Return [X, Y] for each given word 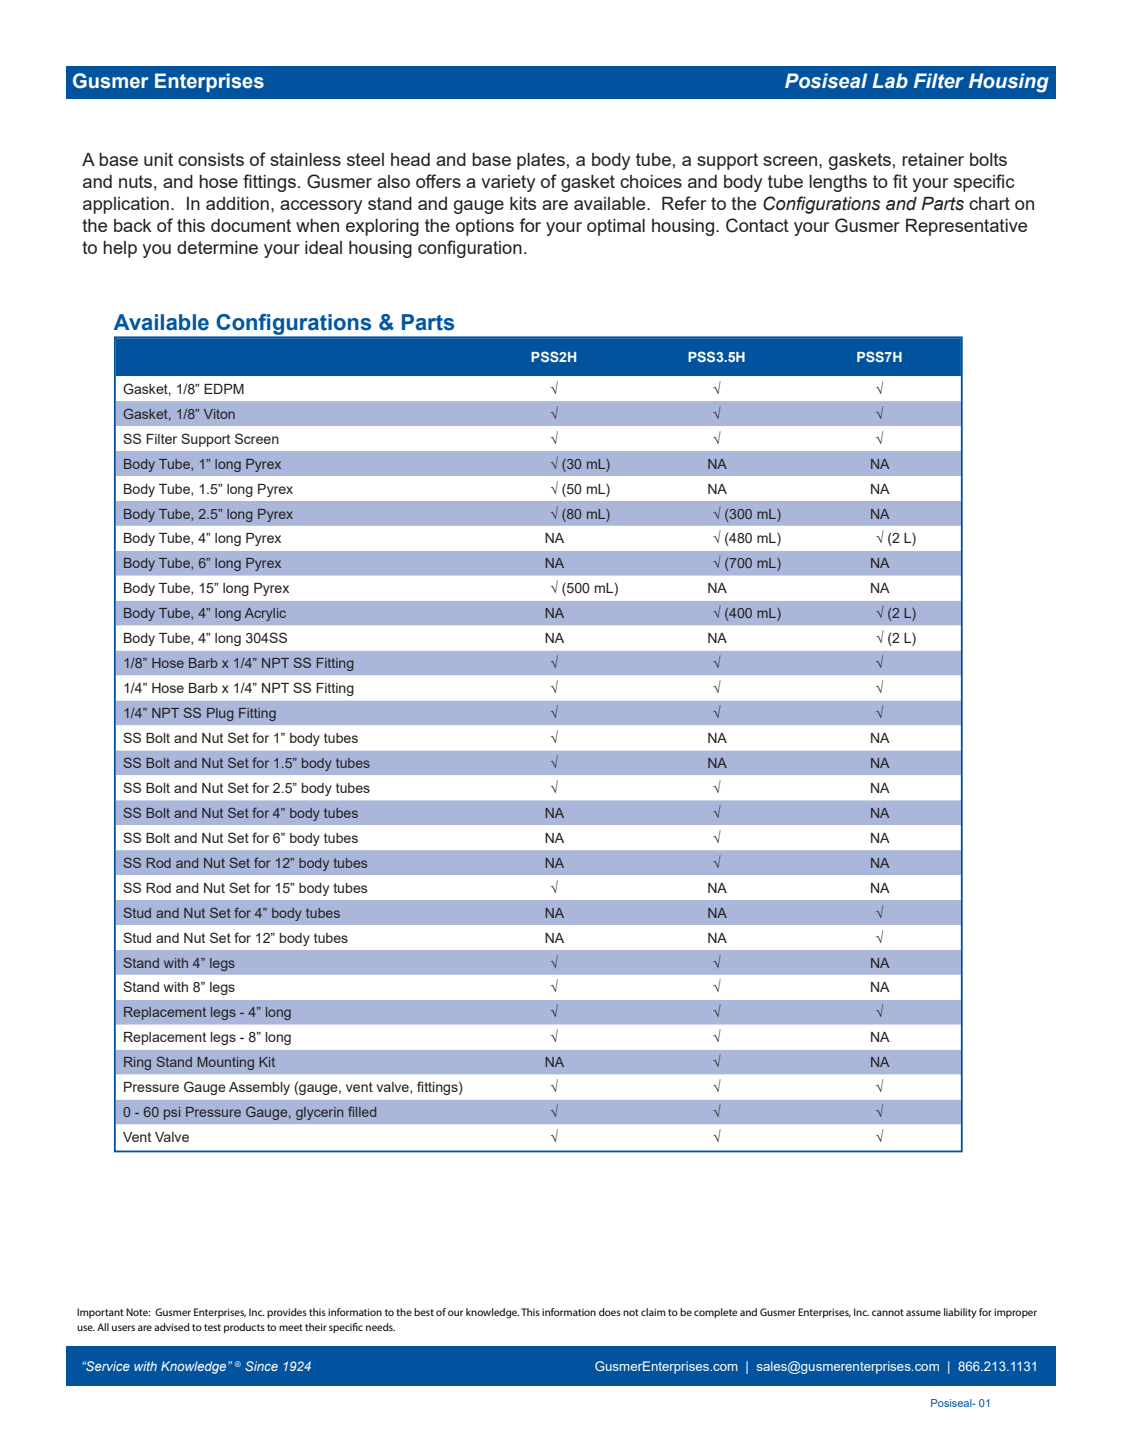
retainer [933, 159]
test [212, 1327]
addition [237, 203]
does [610, 1312]
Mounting [225, 1063]
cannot [888, 1312]
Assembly [259, 1088]
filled [362, 1111]
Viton [219, 414]
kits [523, 203]
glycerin [319, 1113]
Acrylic [265, 614]
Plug [220, 714]
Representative [966, 227]
